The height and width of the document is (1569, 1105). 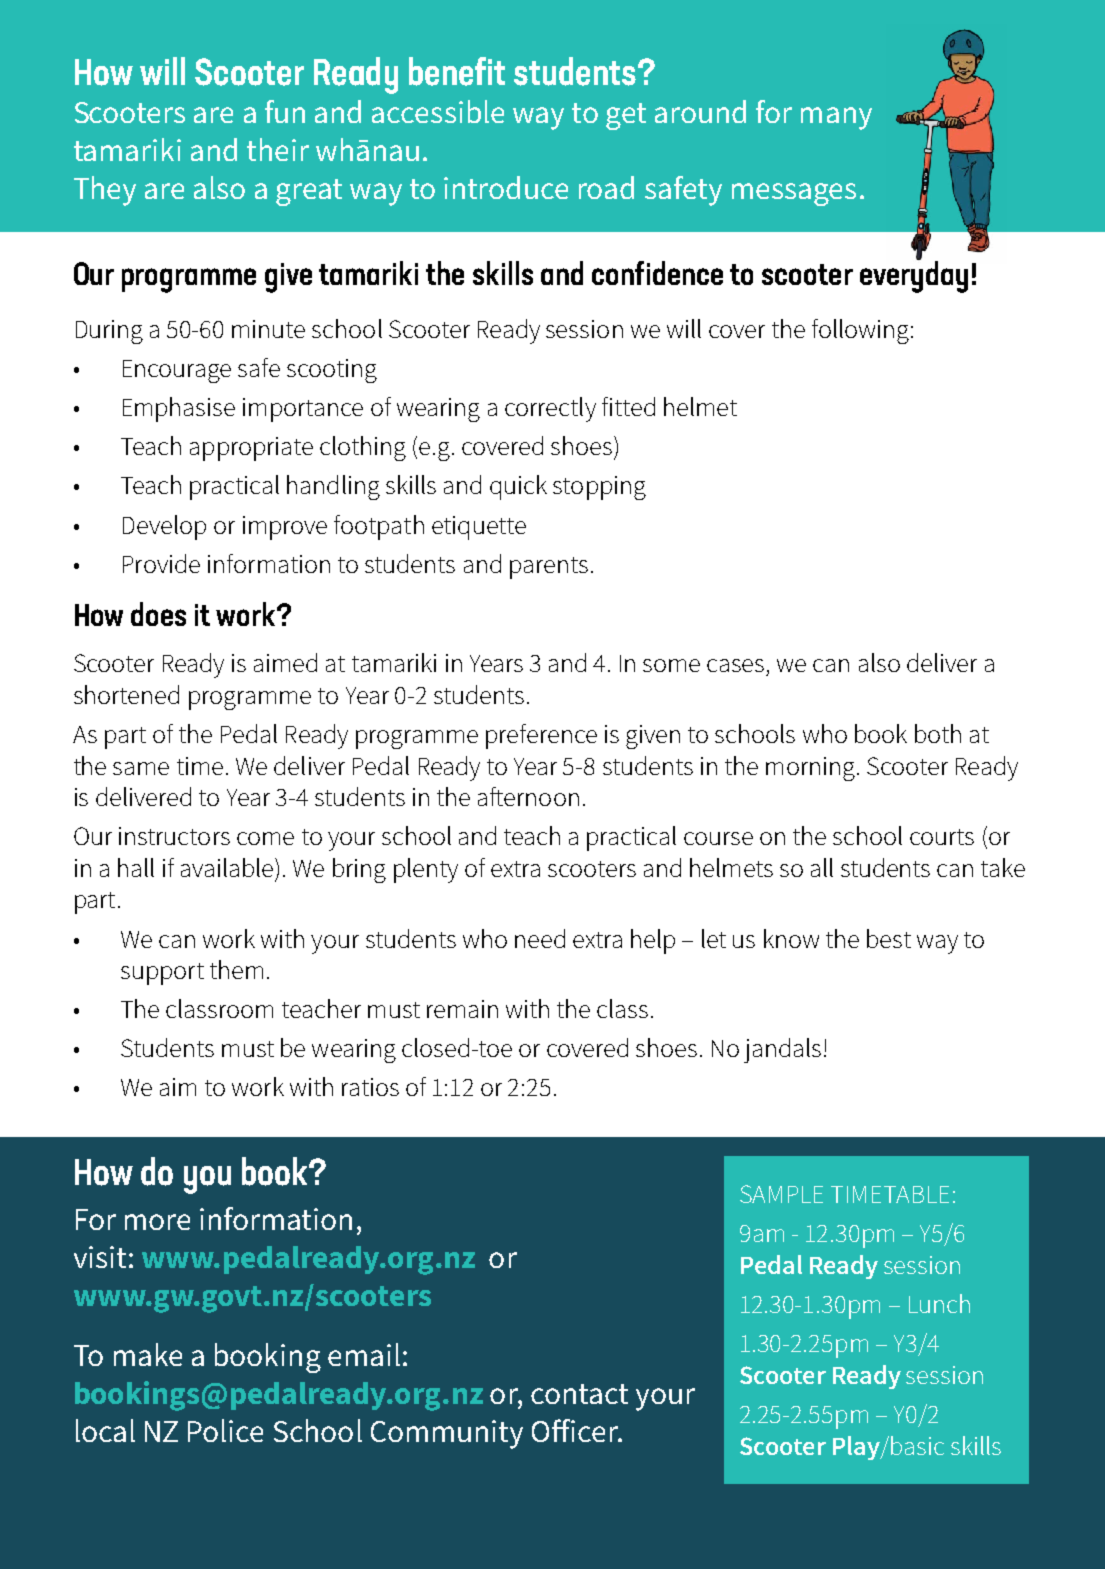 I want to click on following, so click(x=860, y=331).
